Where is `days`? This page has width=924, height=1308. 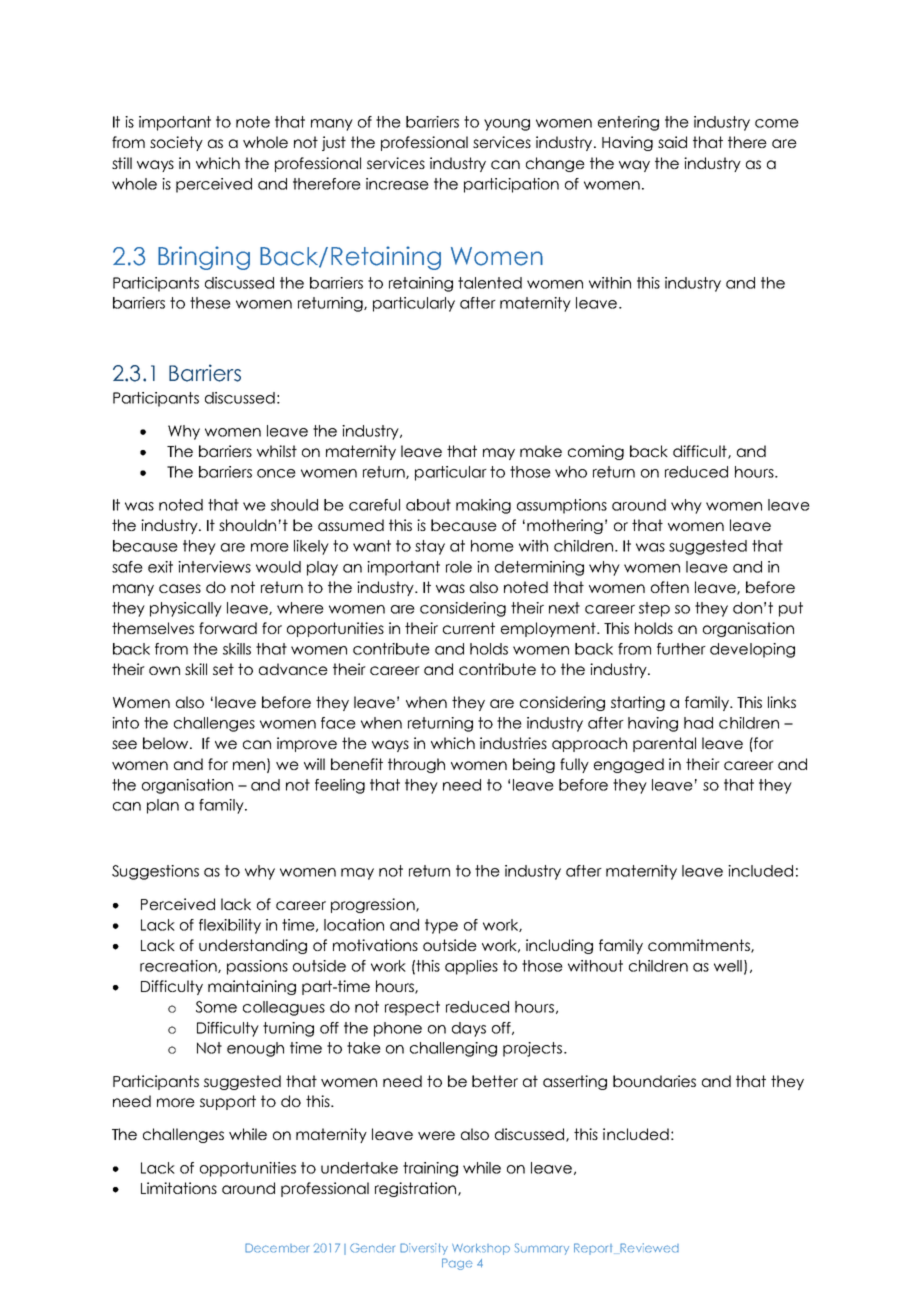
days is located at coordinates (469, 1029).
